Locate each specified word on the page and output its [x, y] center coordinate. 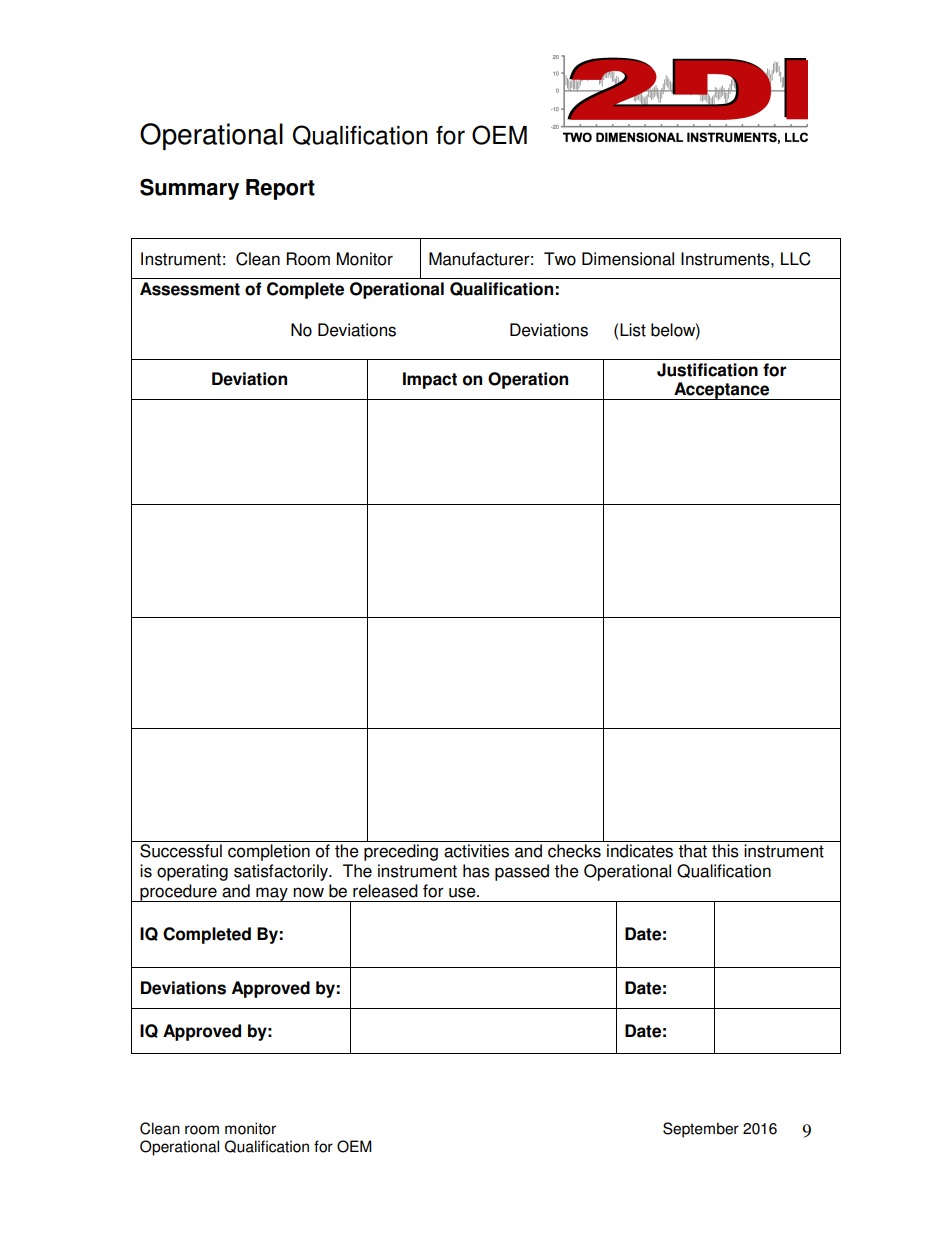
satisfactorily [282, 872]
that [692, 851]
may [272, 894]
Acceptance [722, 391]
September [701, 1130]
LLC [796, 259]
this [725, 851]
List [633, 330]
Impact [430, 380]
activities [476, 851]
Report [280, 189]
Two [560, 259]
